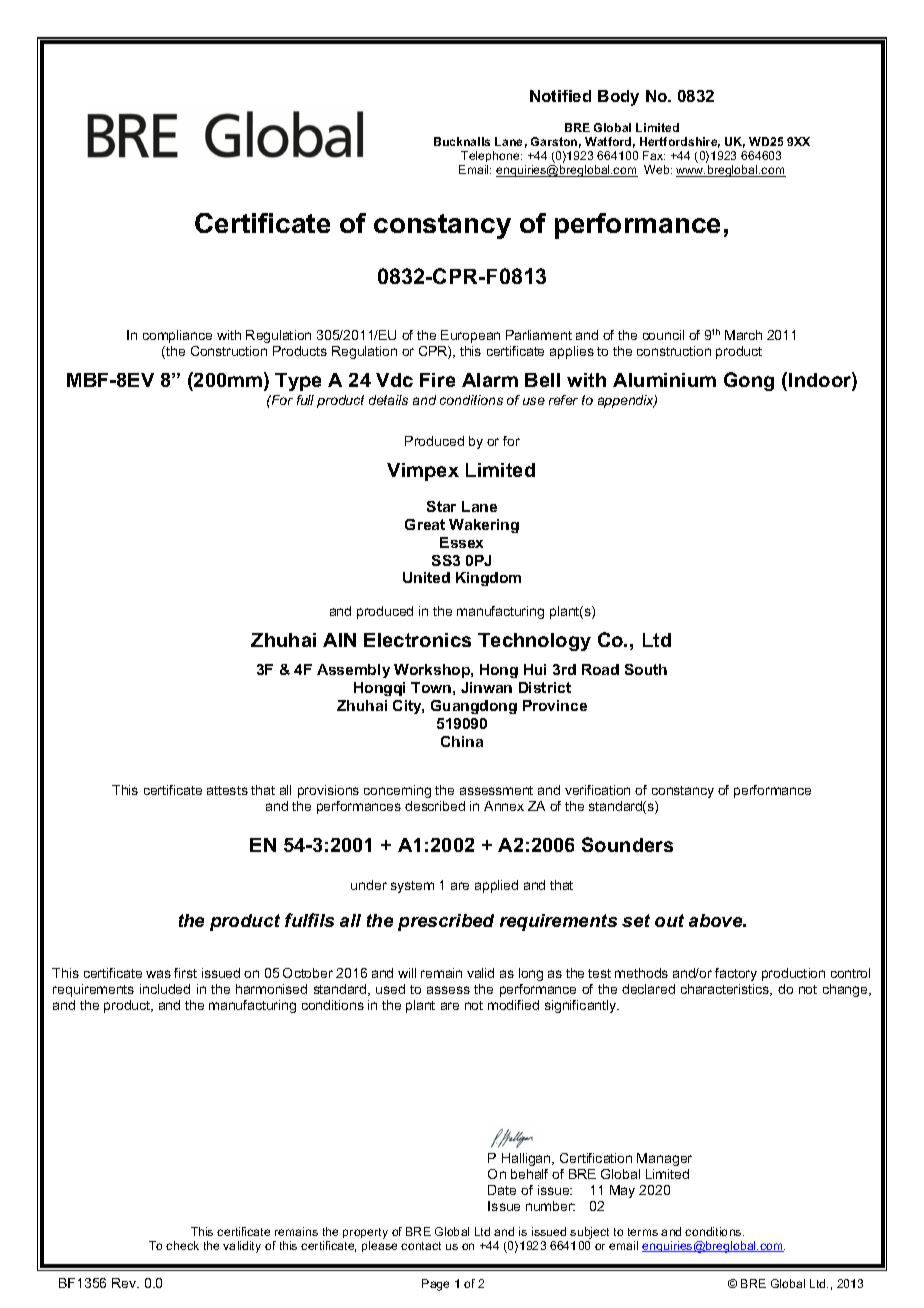  What do you see at coordinates (491, 158) in the screenshot?
I see `Telephone` at bounding box center [491, 158].
